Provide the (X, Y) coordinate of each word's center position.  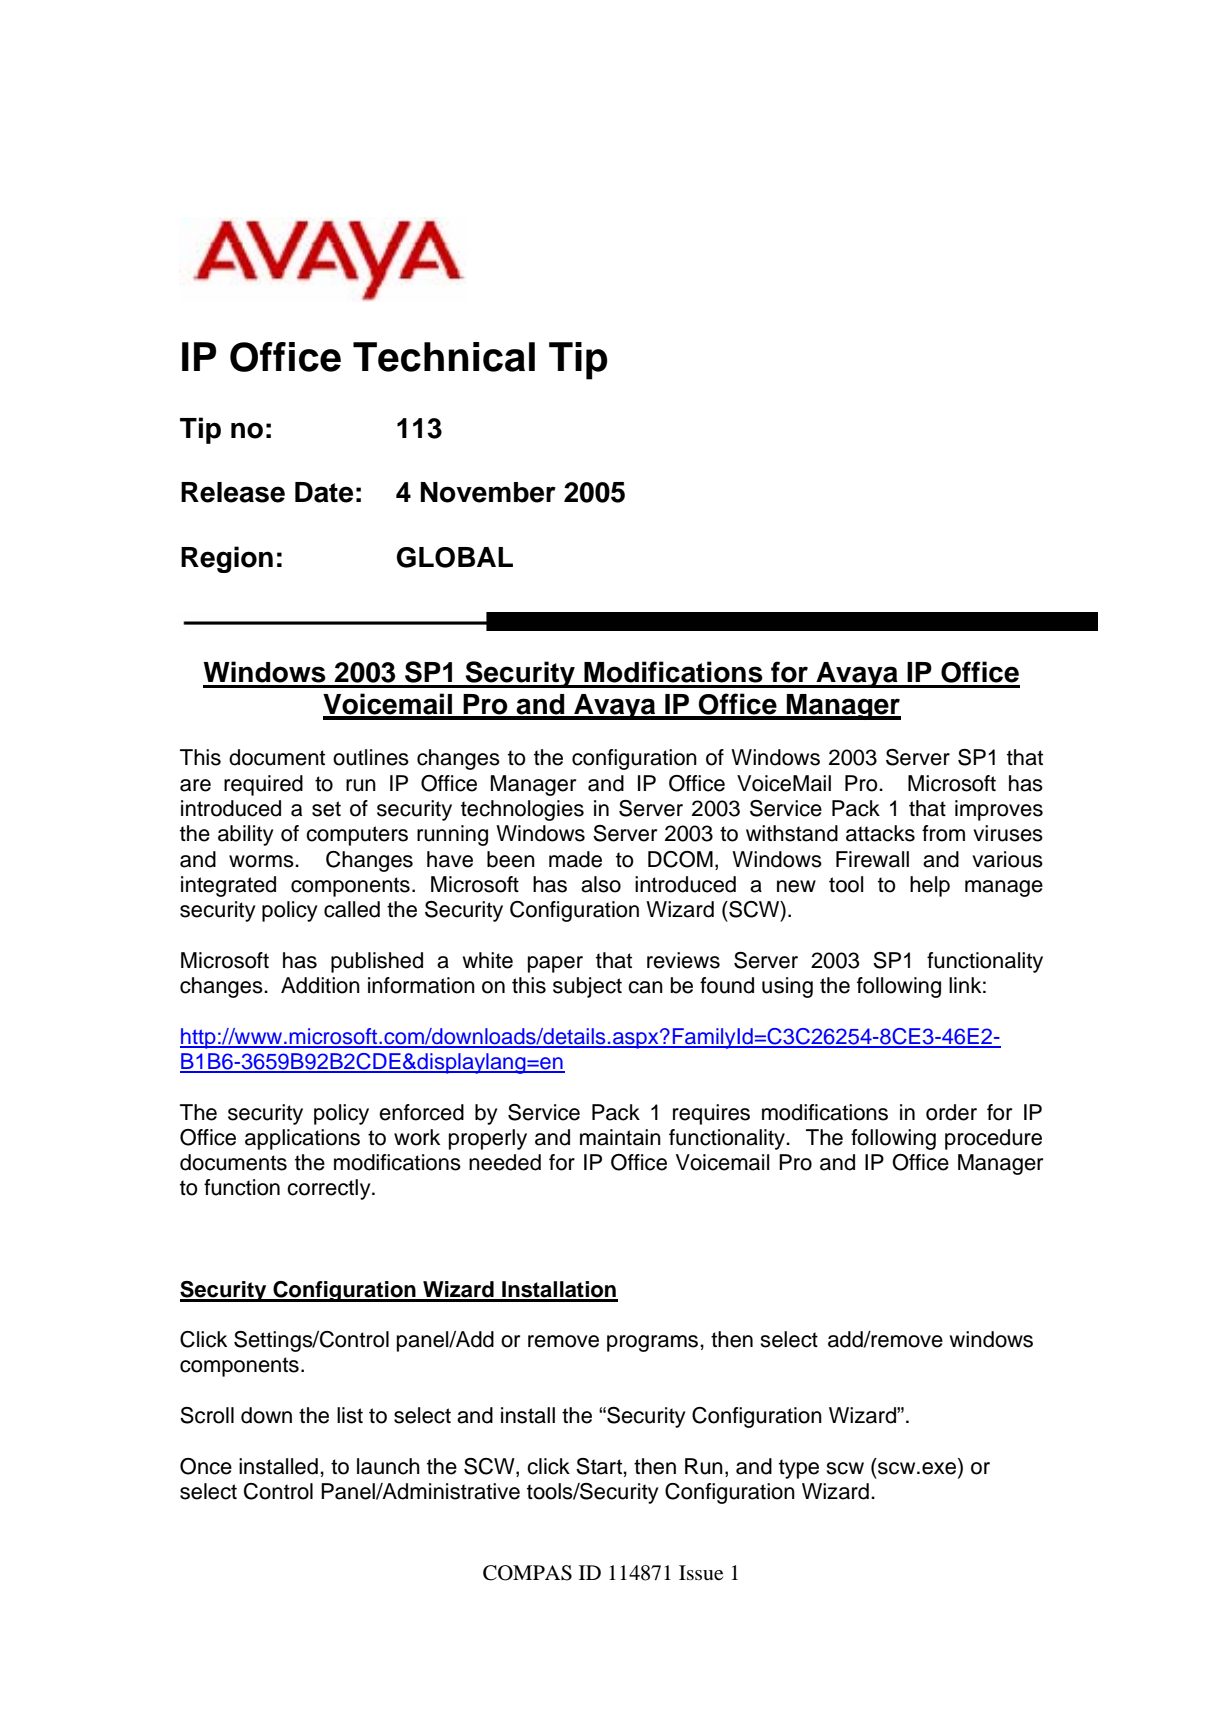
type (799, 1469)
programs (654, 1343)
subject (587, 987)
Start (600, 1466)
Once (206, 1466)
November (488, 492)
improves (999, 810)
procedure (993, 1139)
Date (324, 492)
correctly (330, 1189)
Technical (444, 357)
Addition (320, 985)
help (930, 886)
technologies (522, 810)
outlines (371, 757)
